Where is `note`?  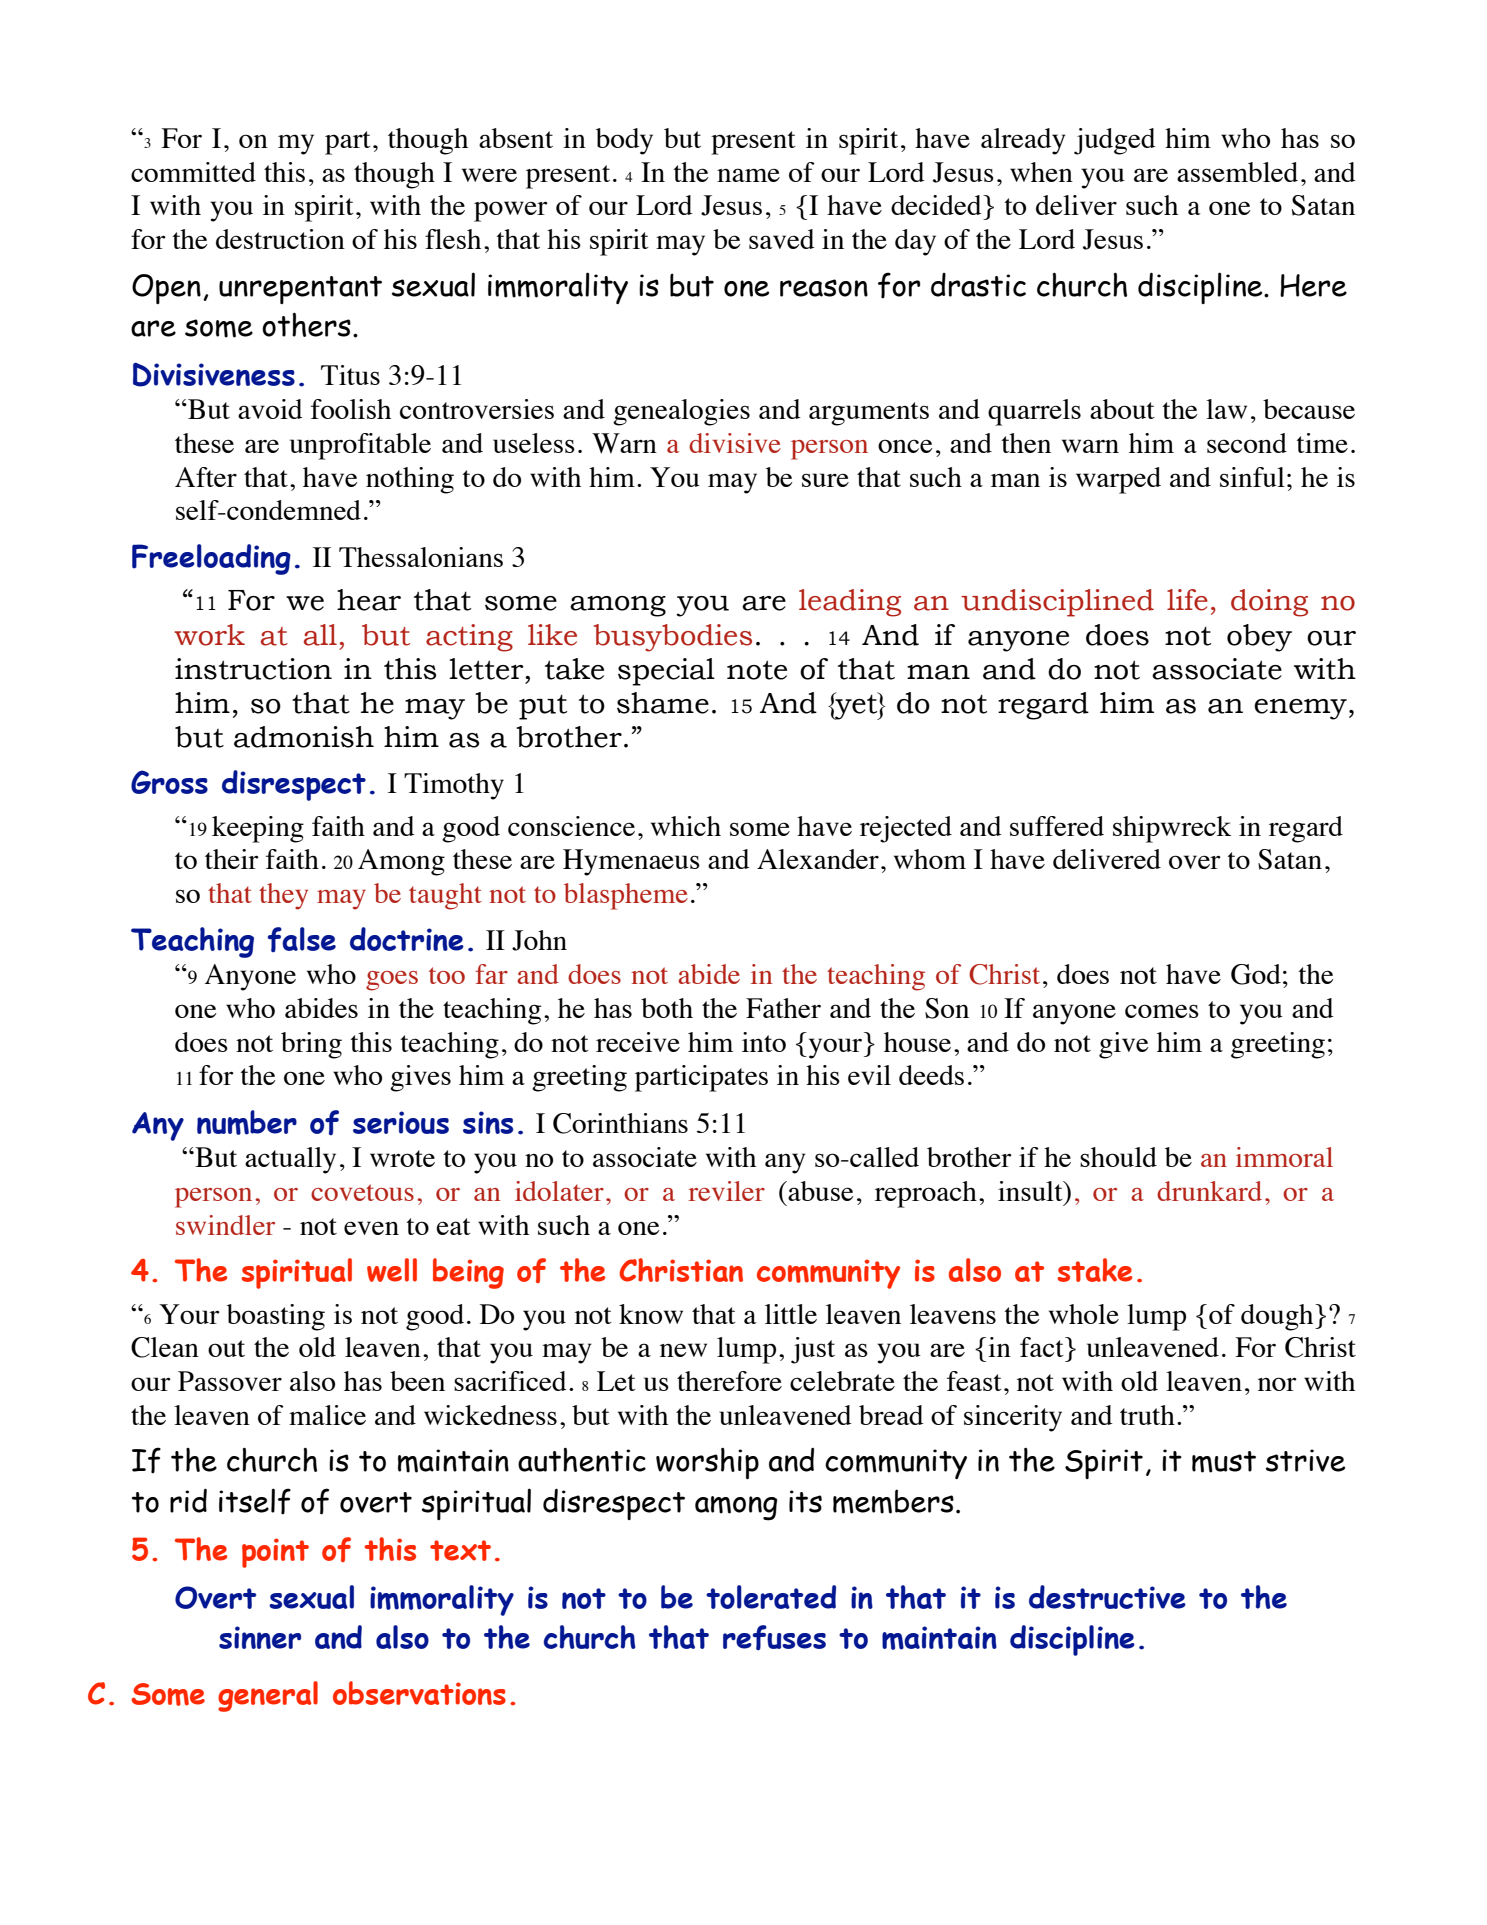 note is located at coordinates (757, 670).
